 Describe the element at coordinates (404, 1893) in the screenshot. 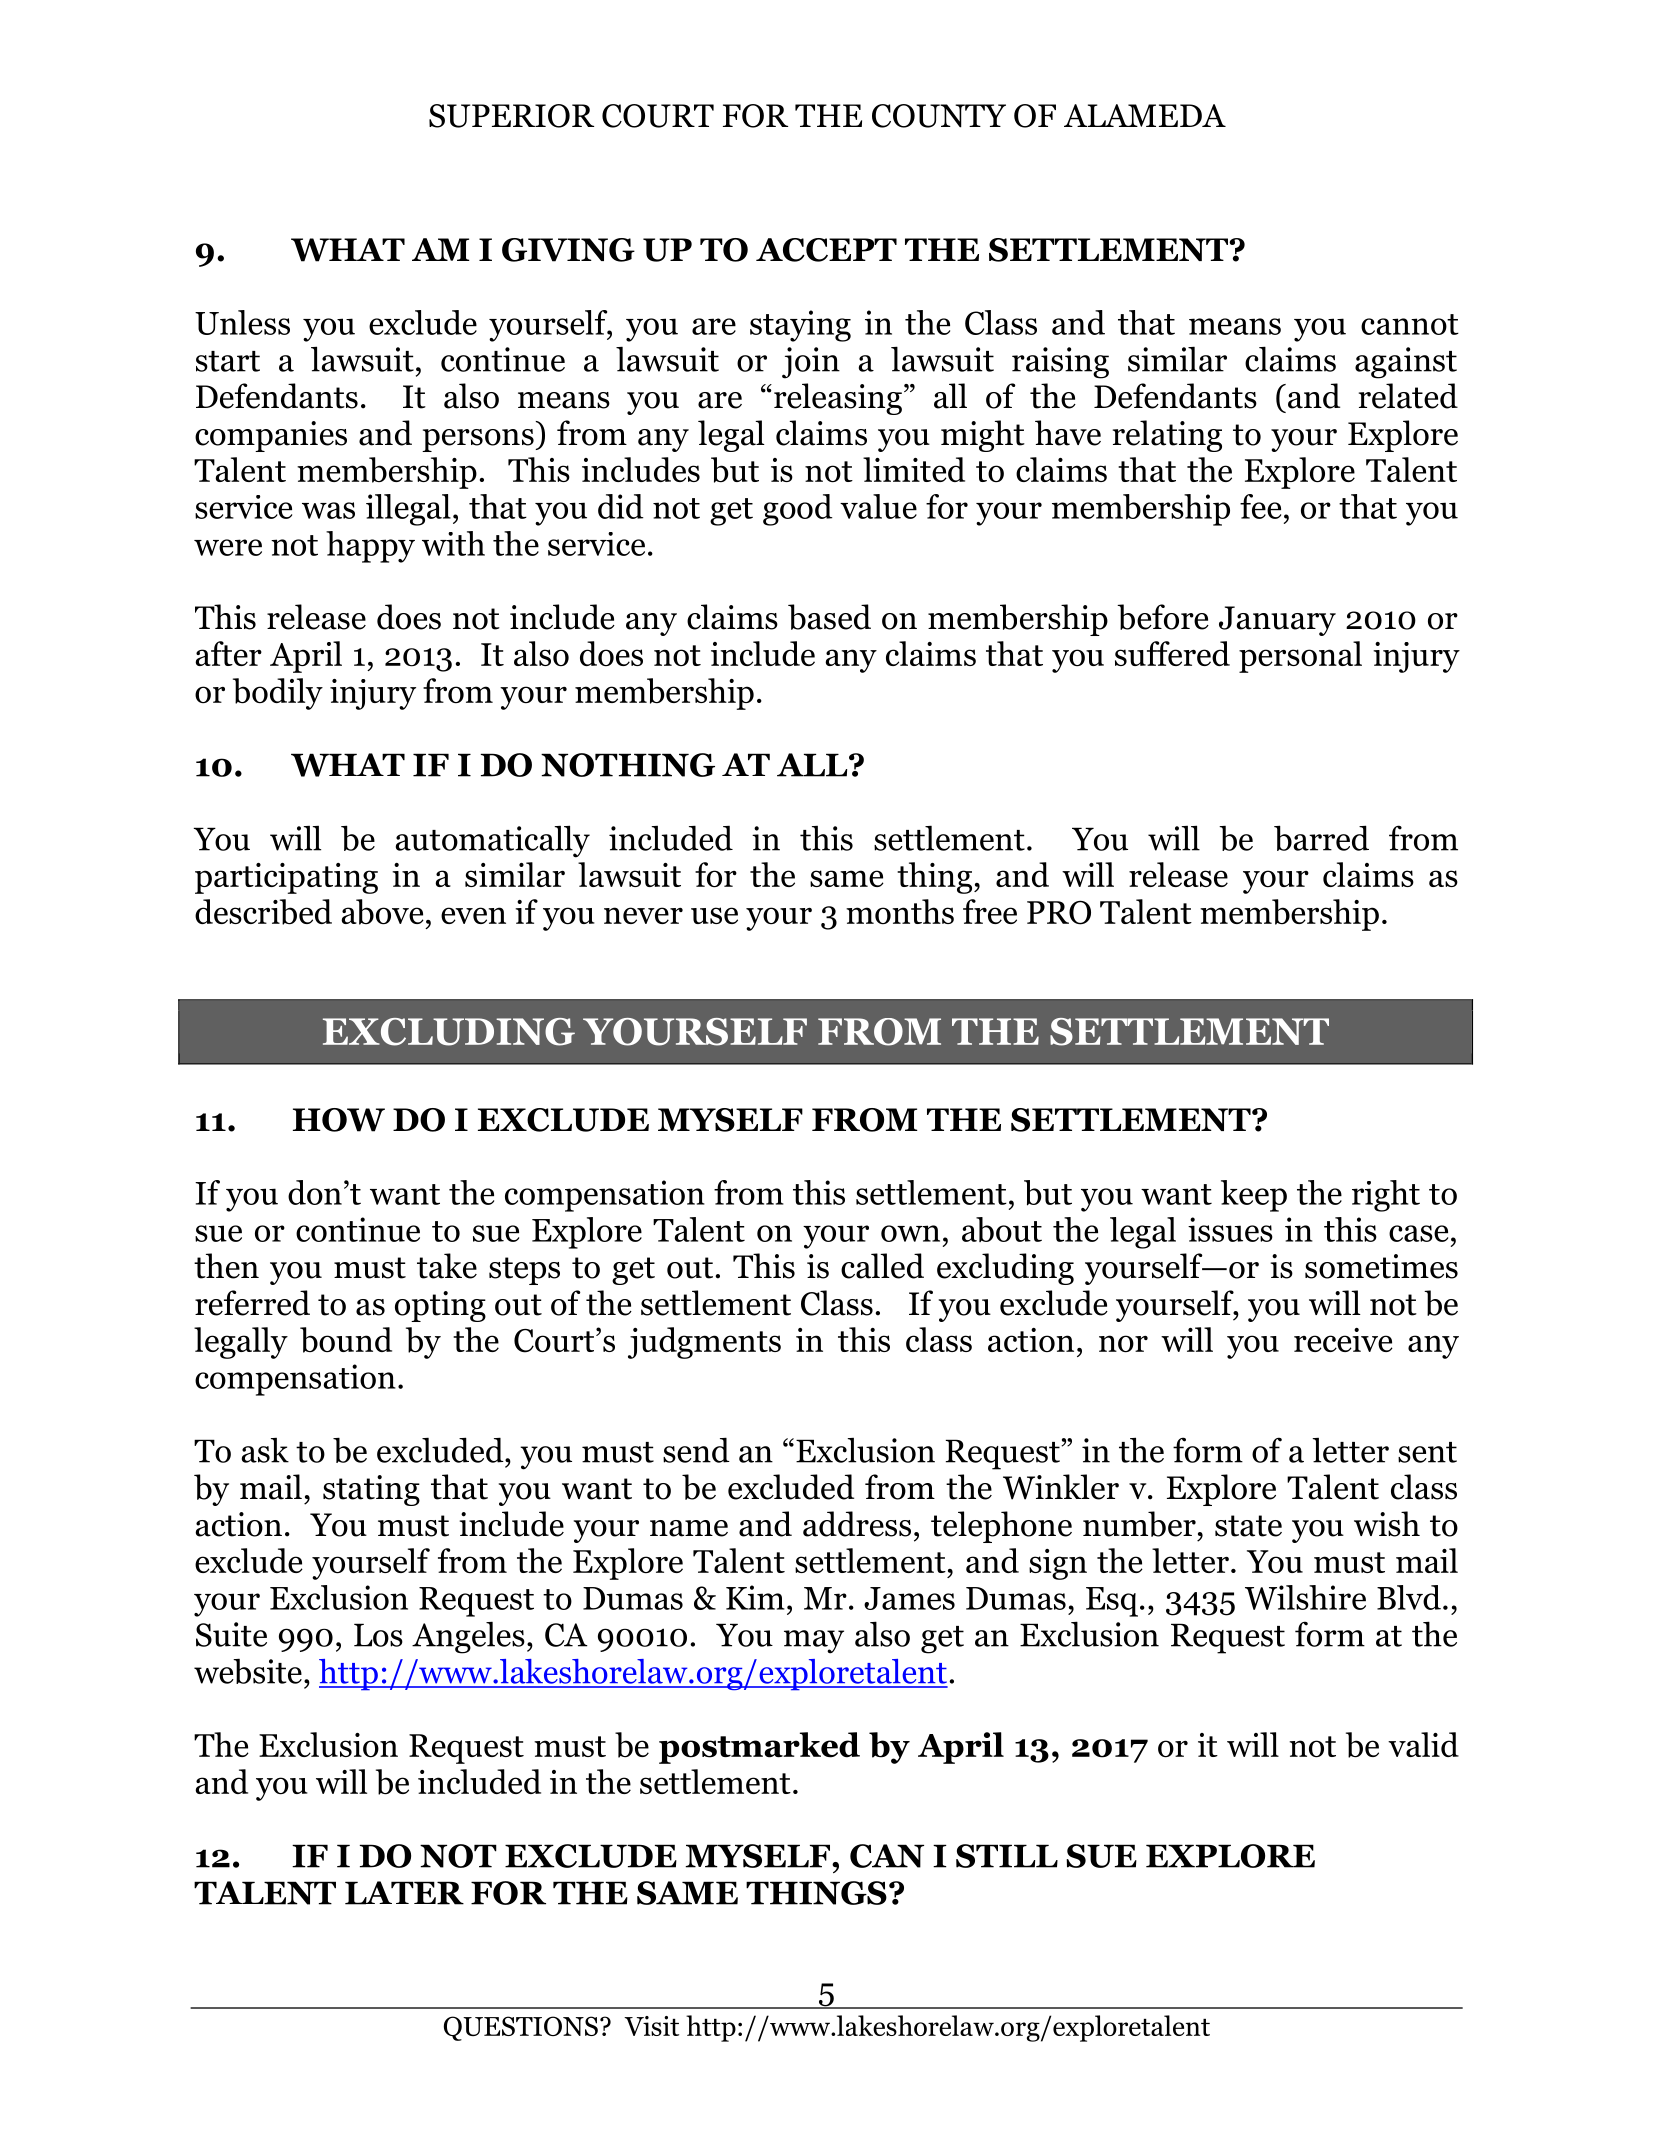

I see `LATER` at that location.
